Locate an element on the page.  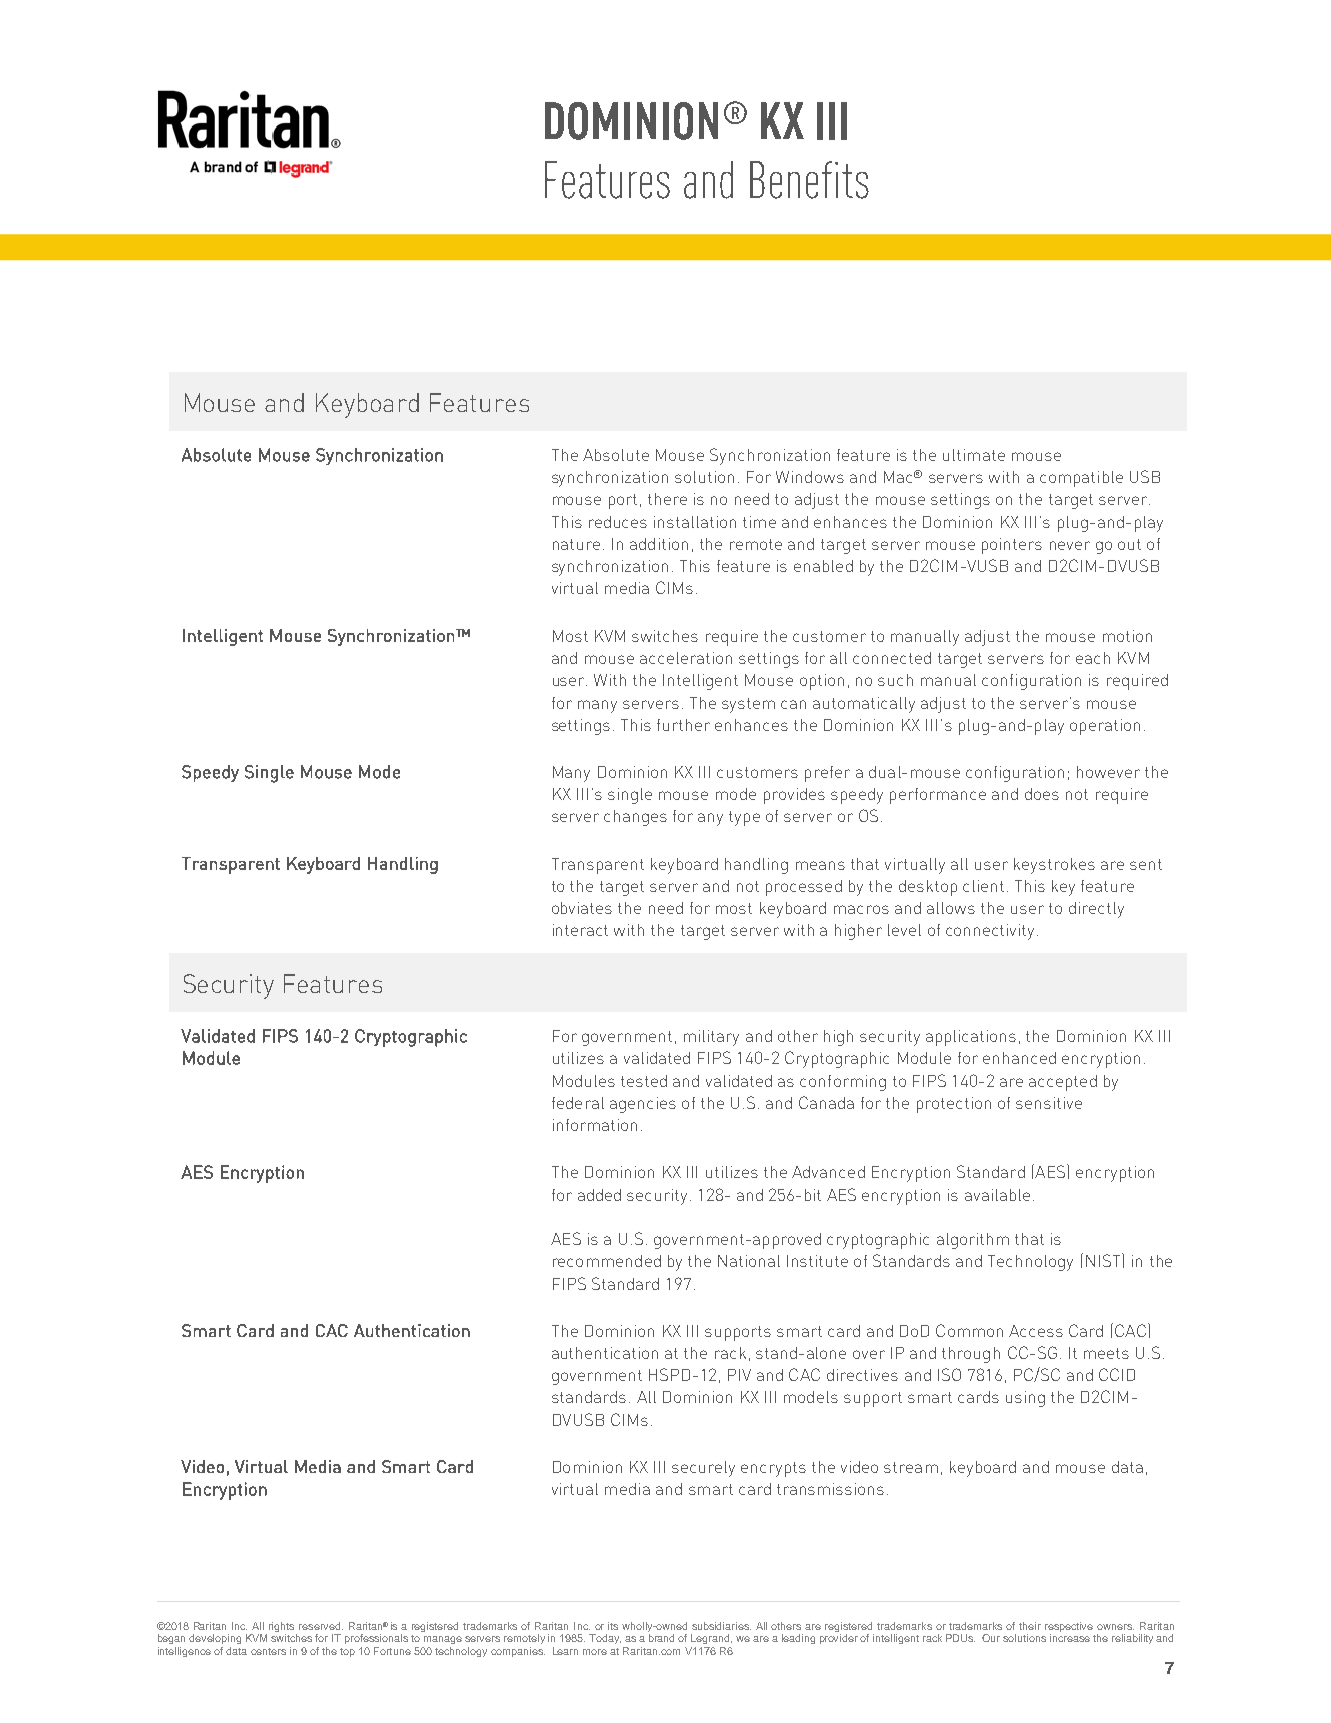
reduces is located at coordinates (618, 522).
